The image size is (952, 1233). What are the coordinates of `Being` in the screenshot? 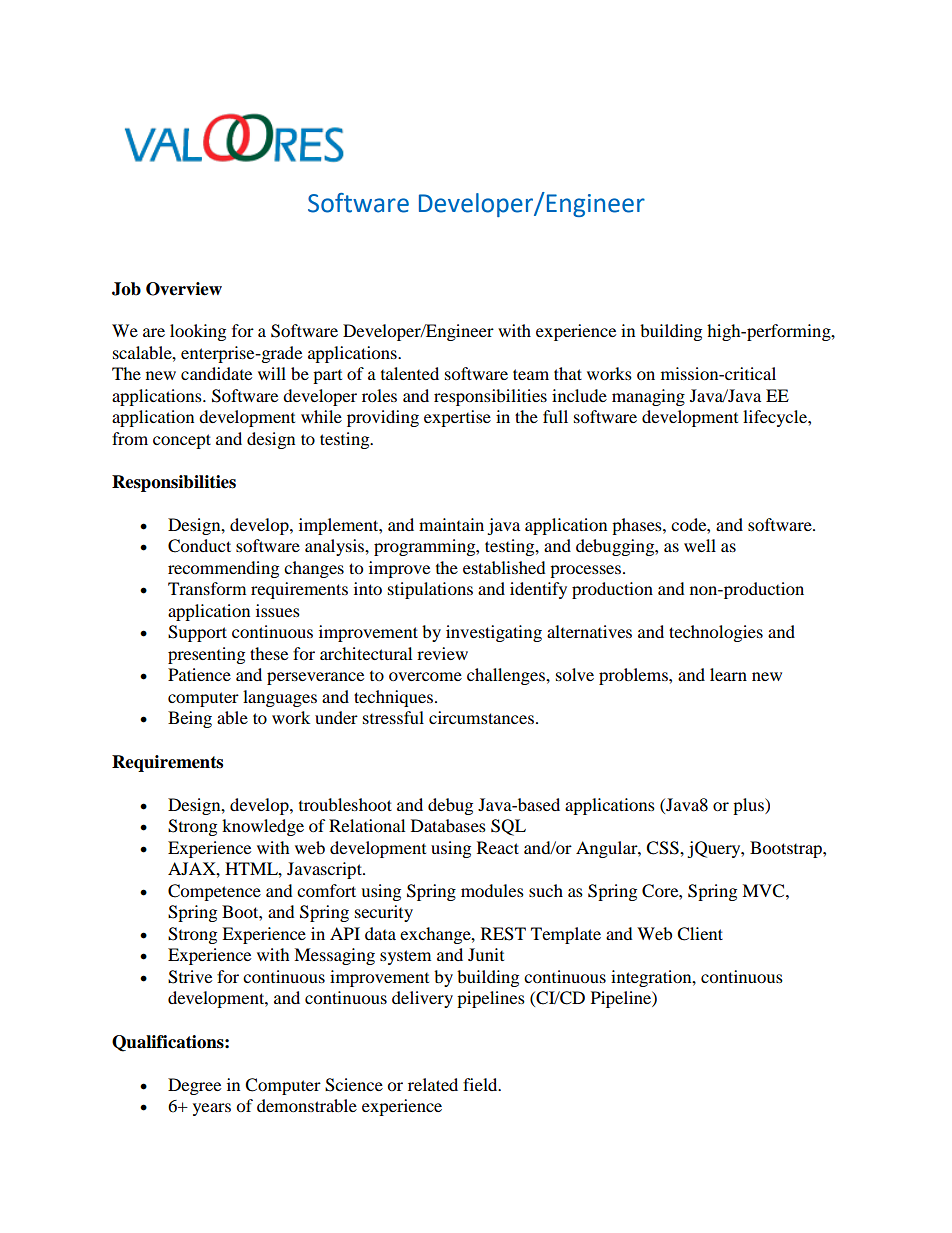 It's located at (190, 719).
